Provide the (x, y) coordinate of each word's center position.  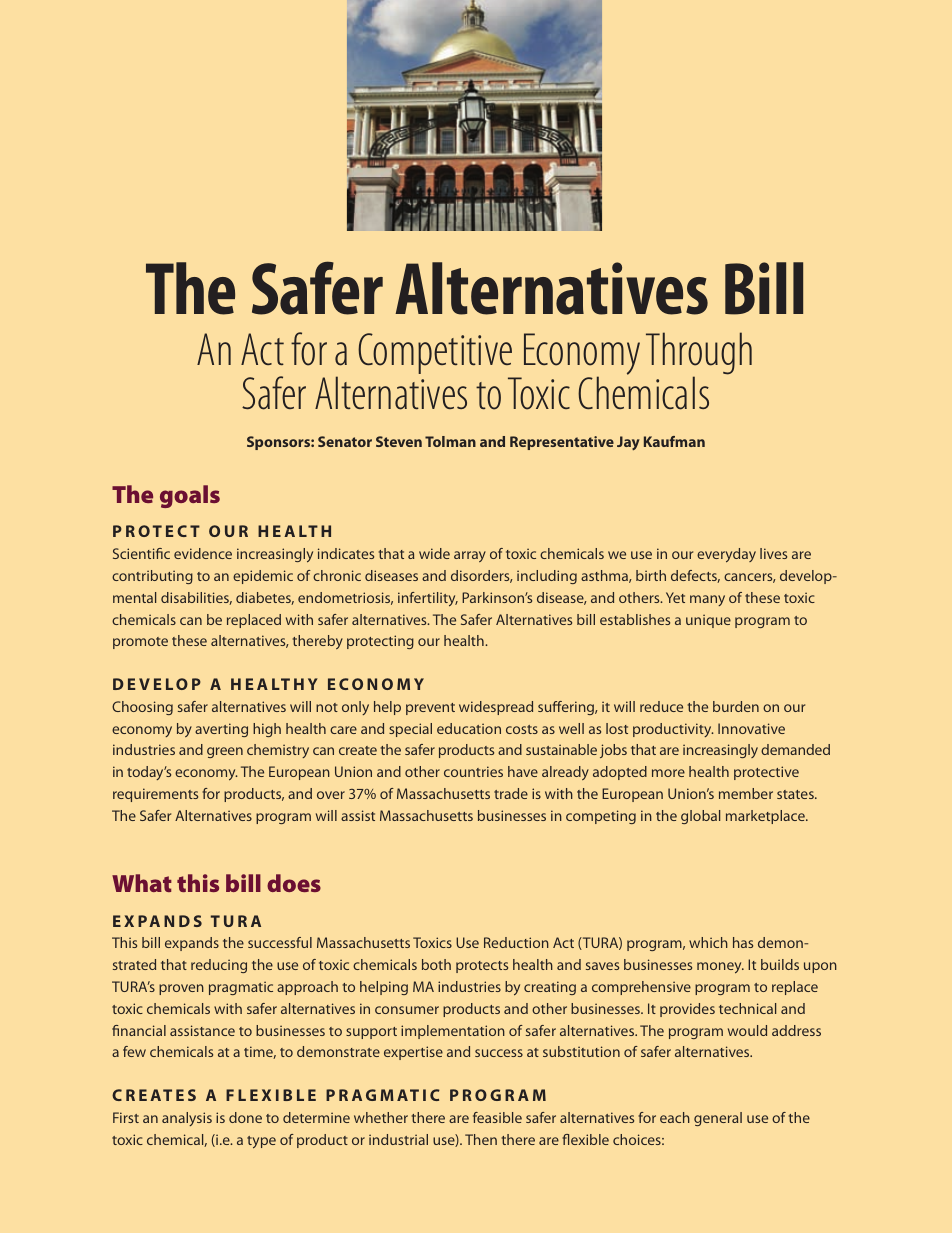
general (718, 1119)
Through (699, 355)
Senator (345, 441)
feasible (497, 1117)
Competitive (435, 353)
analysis (187, 1119)
